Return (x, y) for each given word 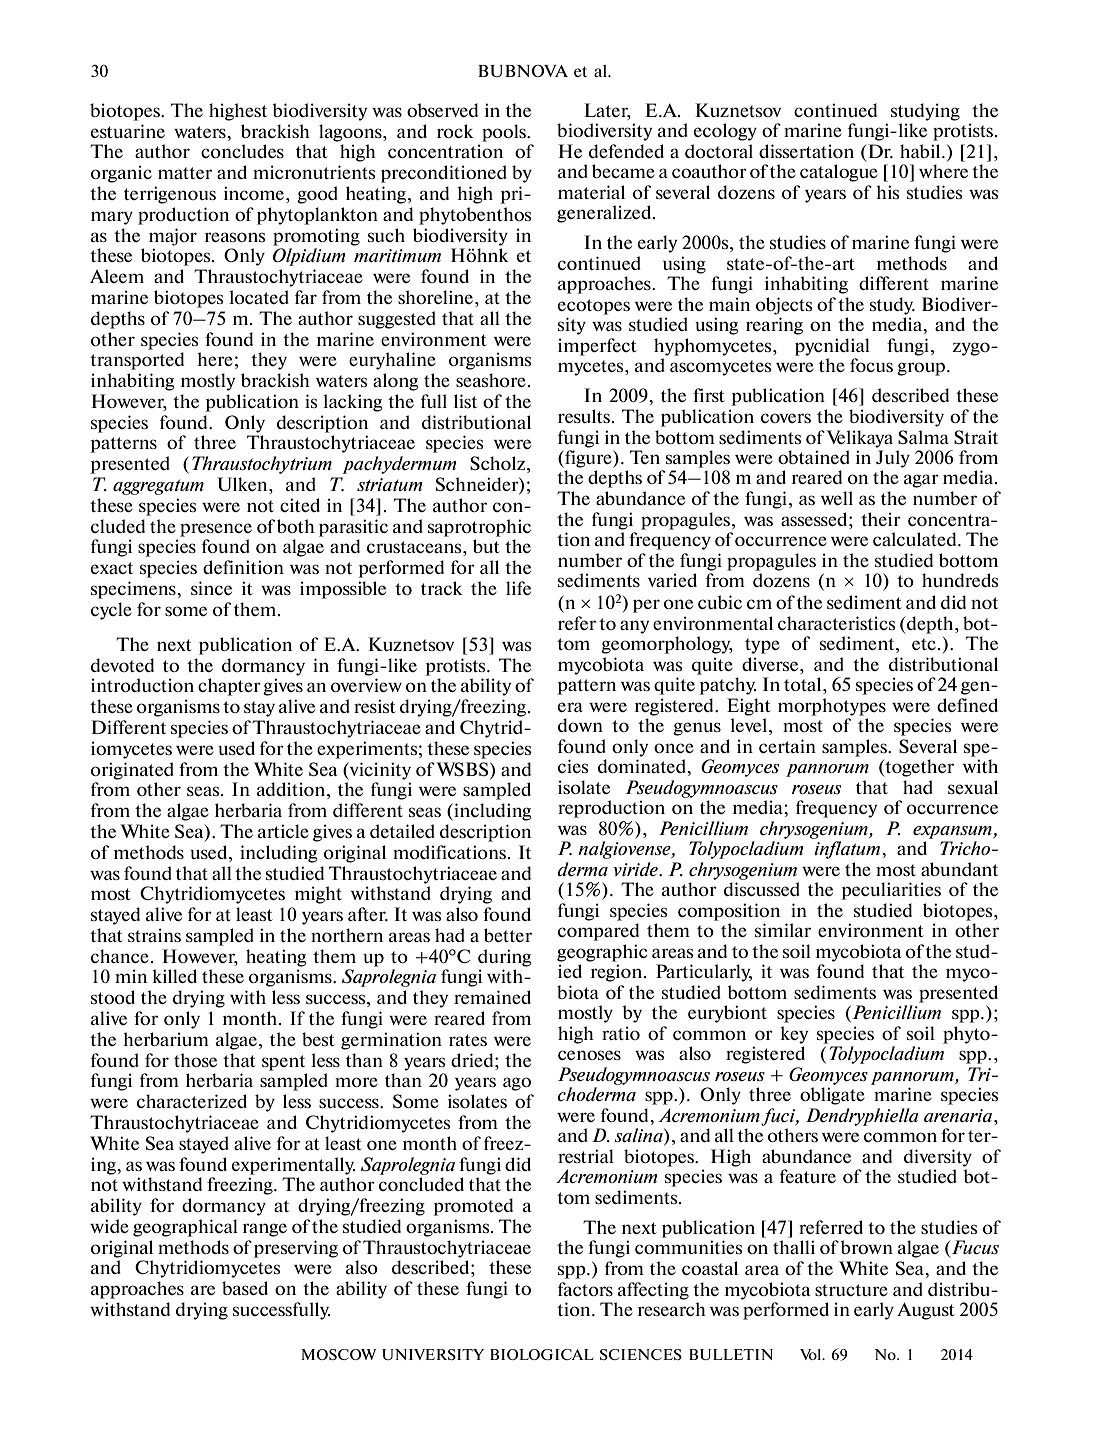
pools (505, 133)
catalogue (839, 173)
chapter (229, 687)
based (245, 1288)
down (580, 725)
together (918, 768)
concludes (242, 151)
